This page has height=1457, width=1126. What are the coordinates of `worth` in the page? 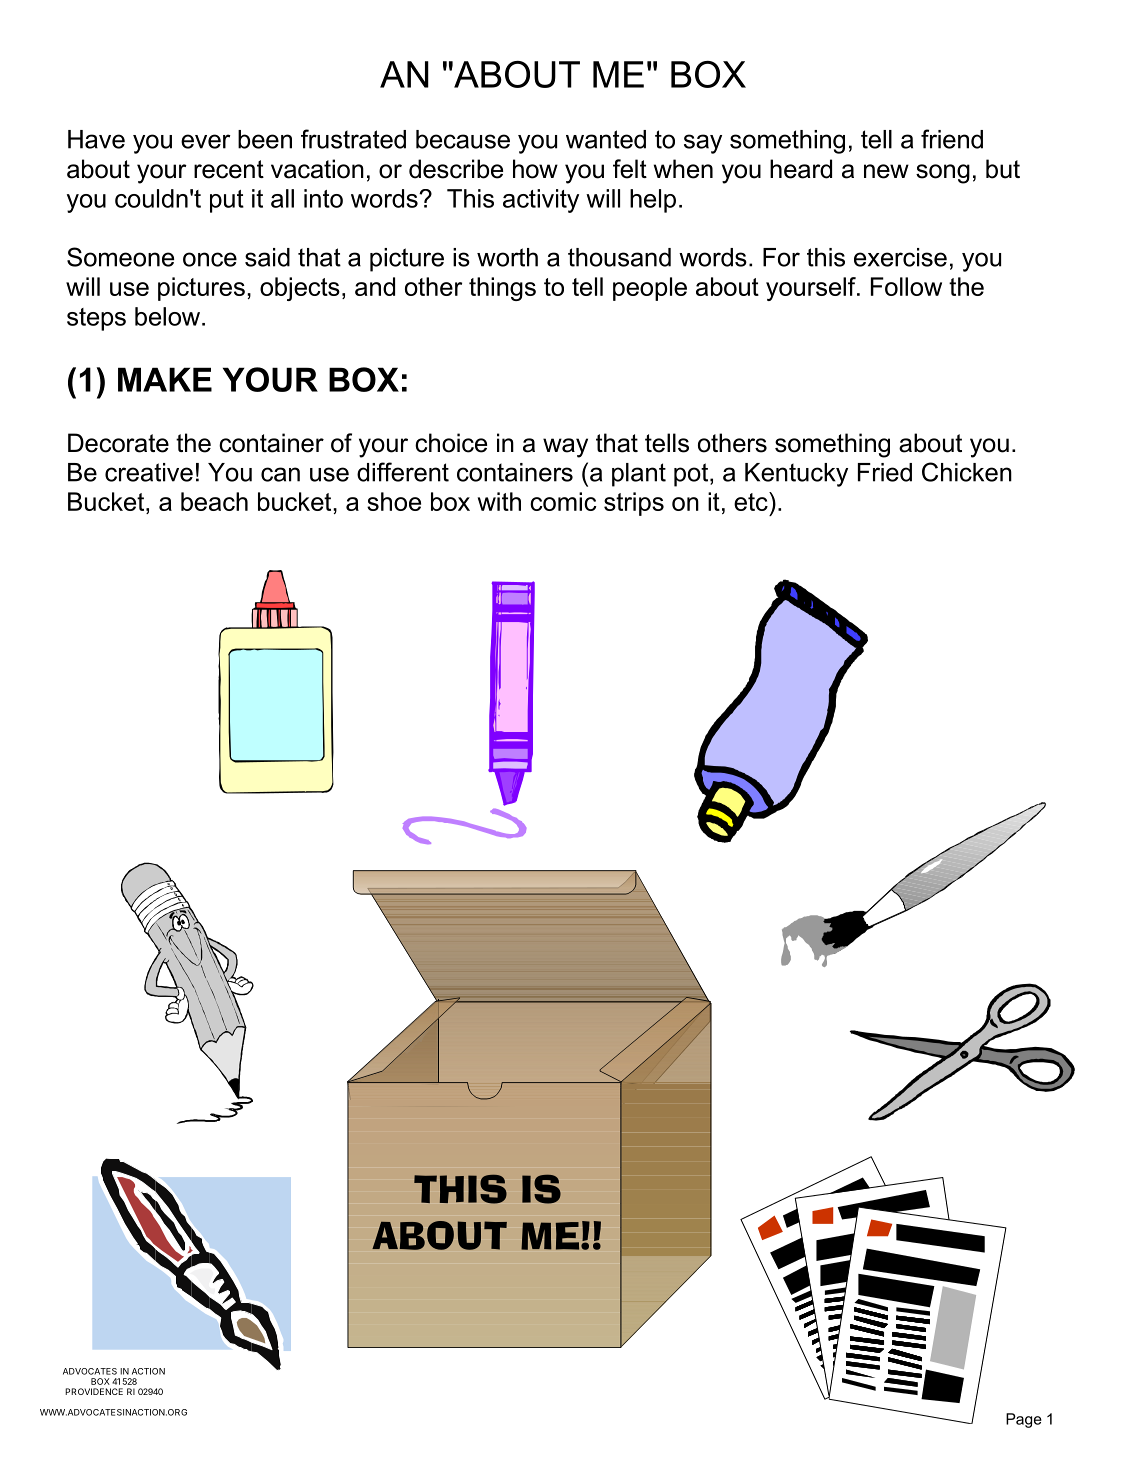 It's located at (507, 257).
